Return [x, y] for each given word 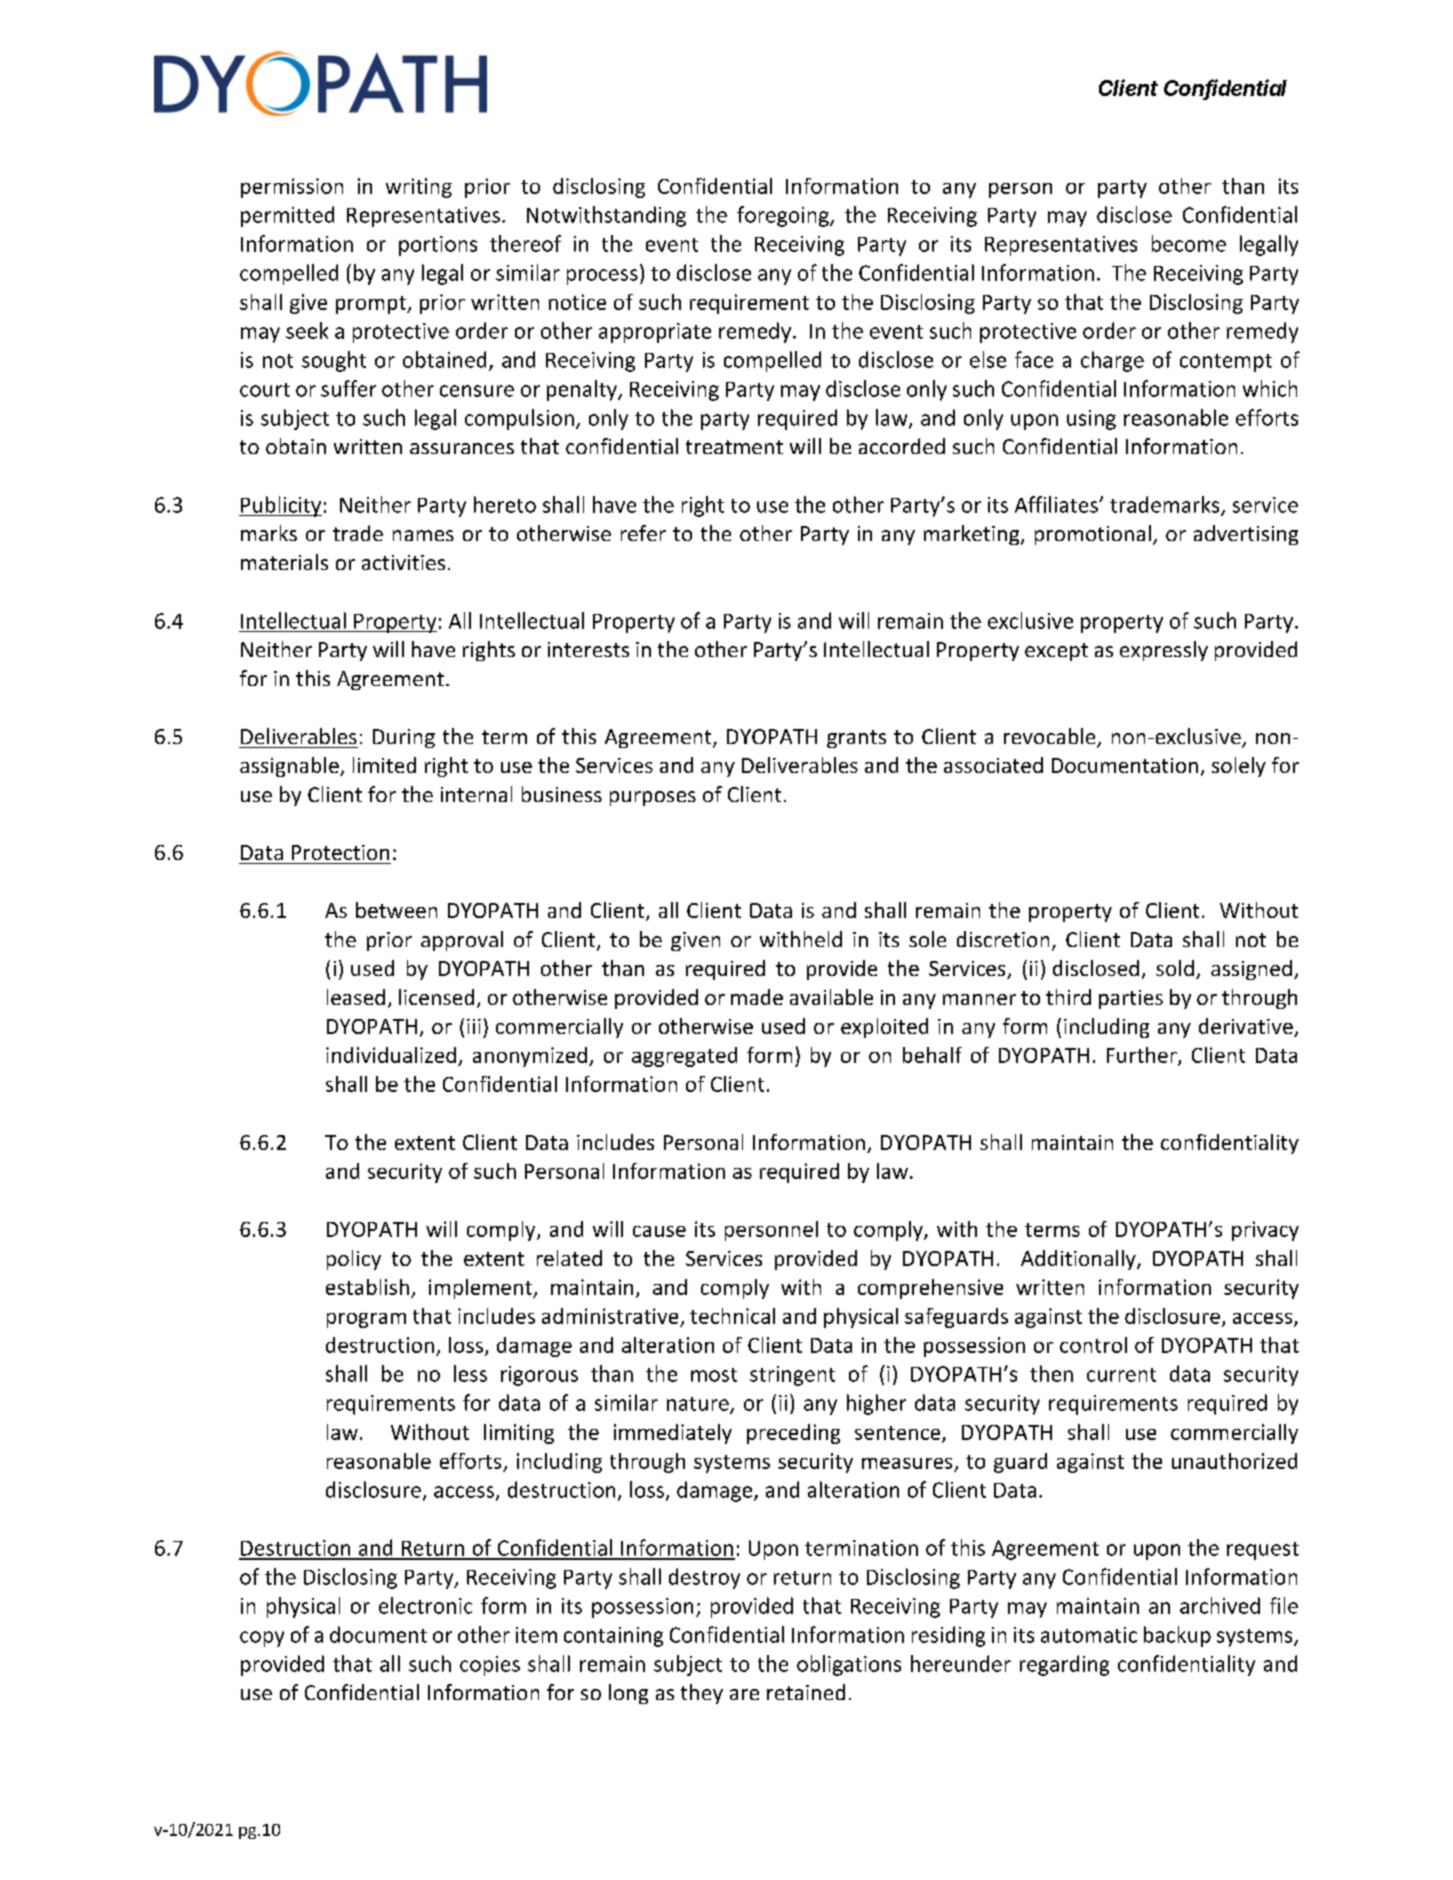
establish [367, 1287]
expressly [1164, 651]
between [396, 910]
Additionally [1079, 1260]
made [757, 997]
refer [643, 533]
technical [732, 1316]
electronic [425, 1605]
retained [806, 1692]
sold [1175, 968]
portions [438, 246]
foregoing [784, 216]
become [1189, 243]
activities [403, 562]
